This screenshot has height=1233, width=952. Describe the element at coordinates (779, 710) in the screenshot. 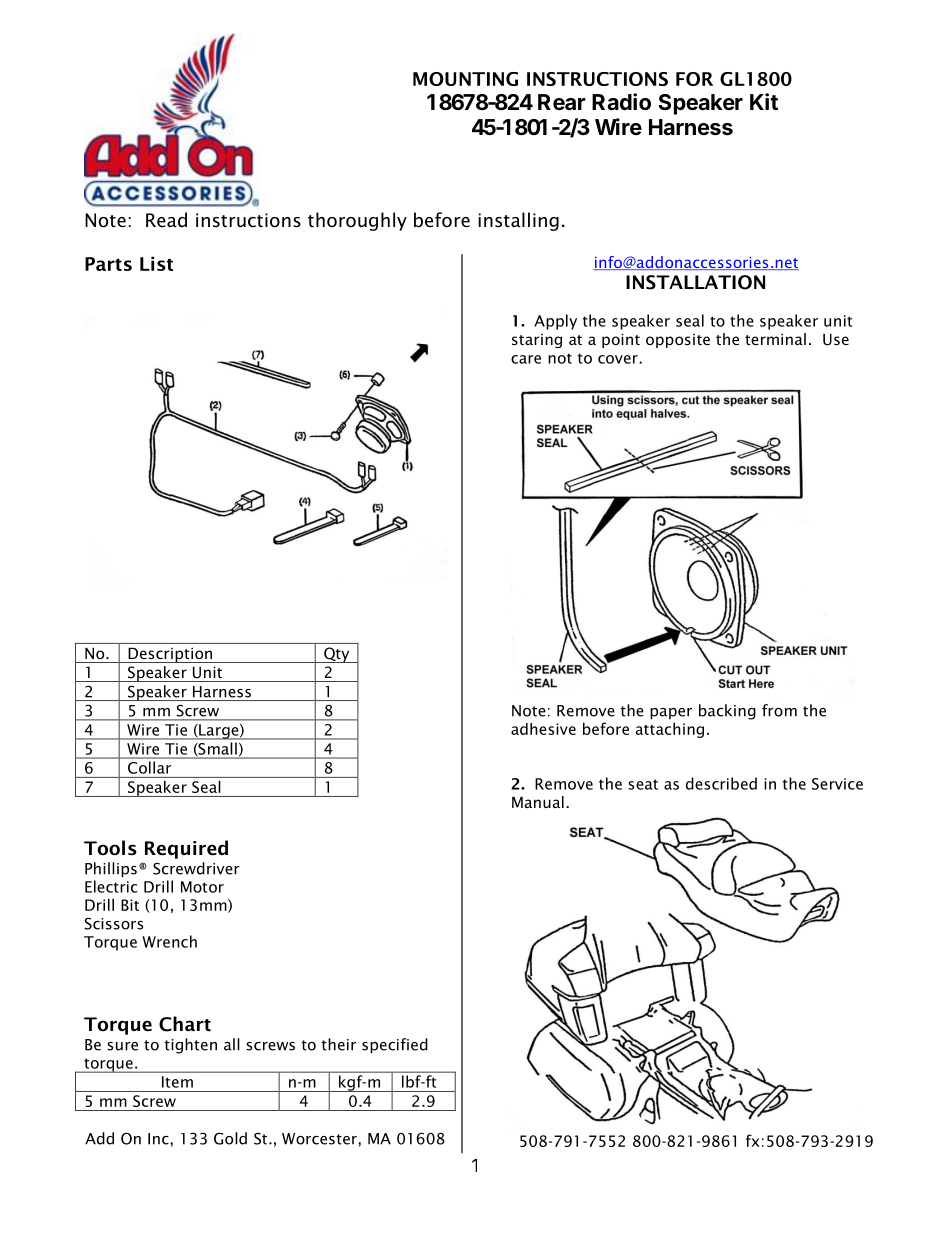

I see `from` at that location.
